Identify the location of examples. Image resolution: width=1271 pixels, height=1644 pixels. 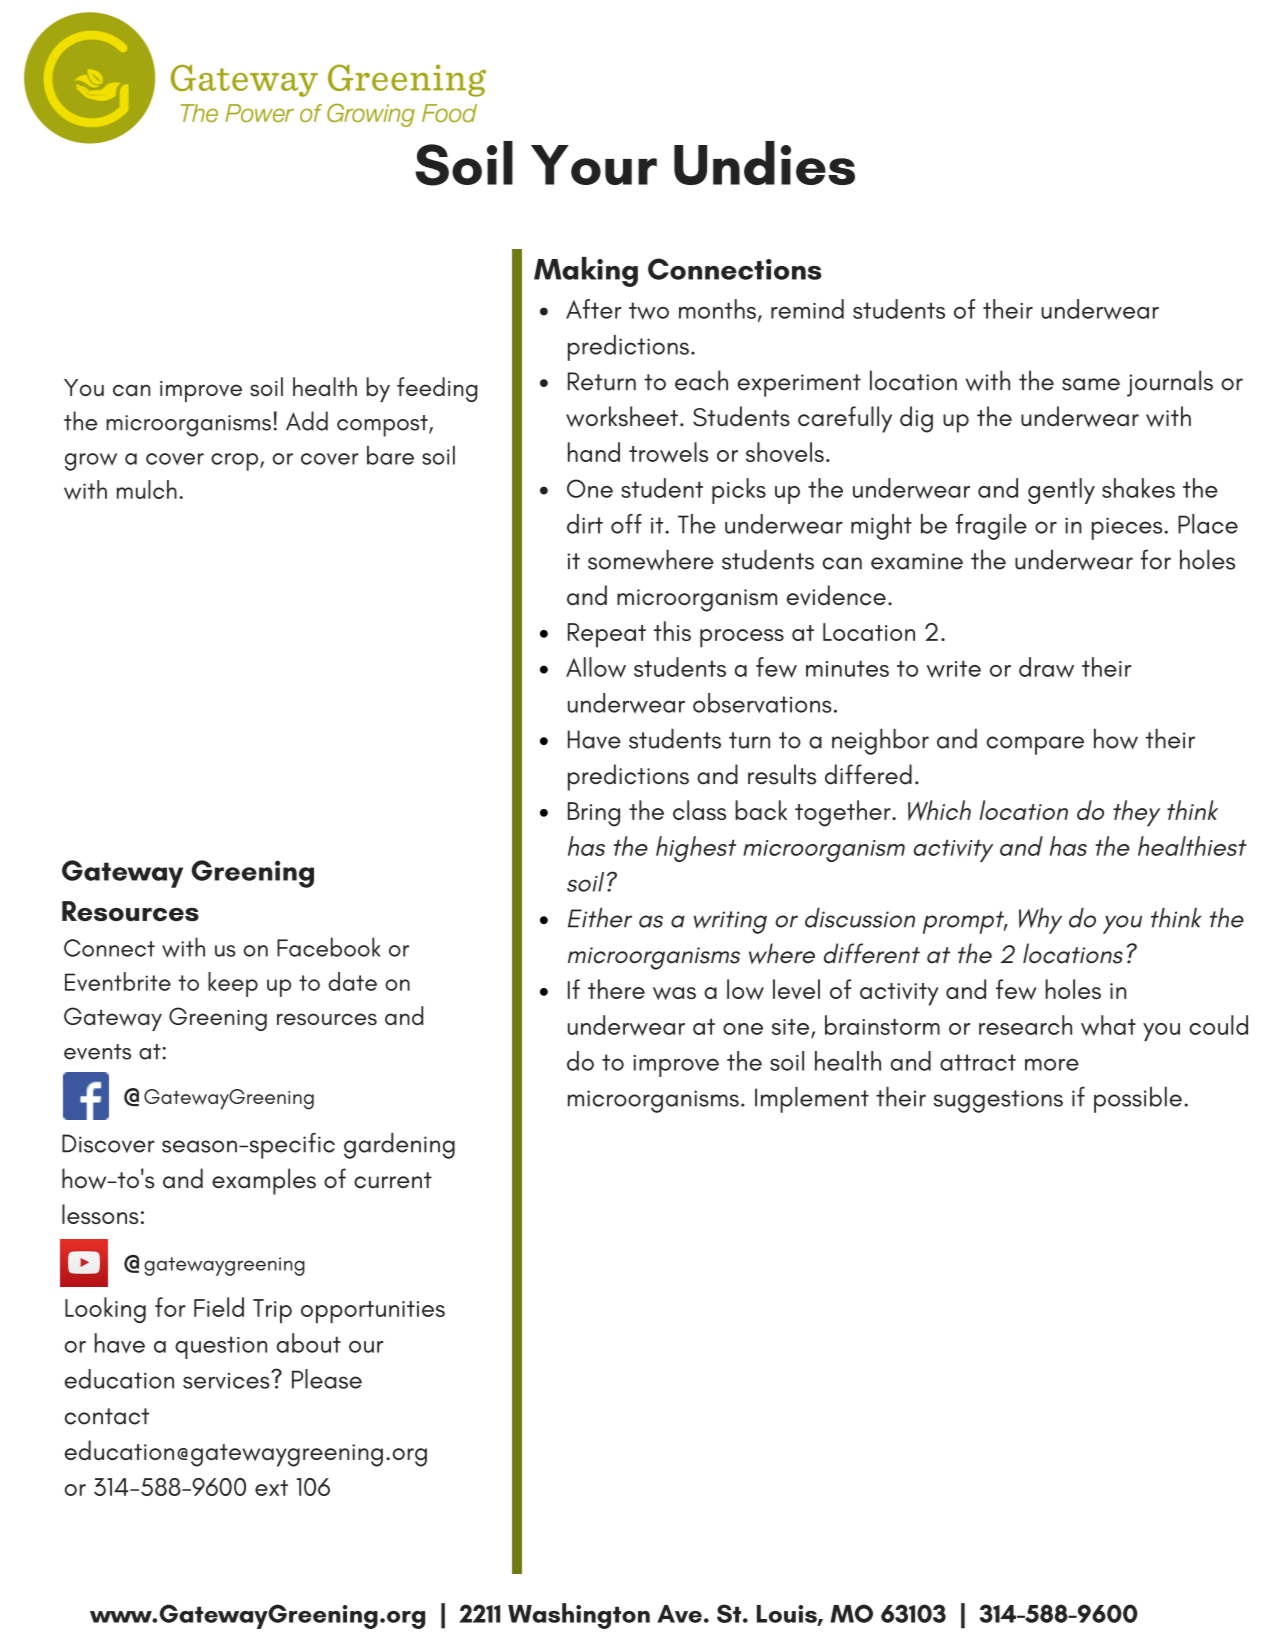
(264, 1181).
